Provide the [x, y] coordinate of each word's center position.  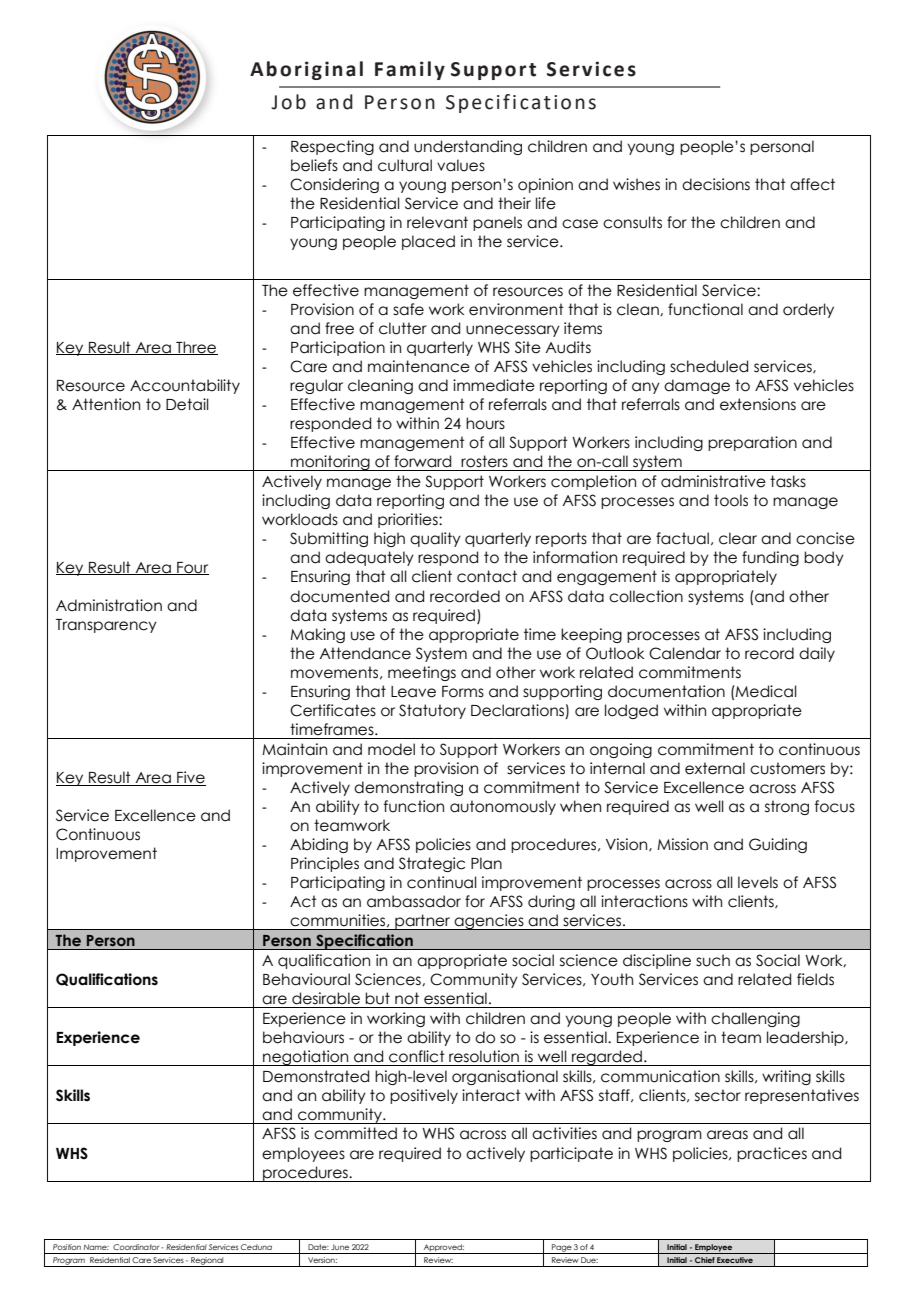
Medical [765, 691]
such [713, 960]
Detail [187, 404]
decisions [716, 184]
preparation [752, 443]
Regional [207, 1262]
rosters [484, 461]
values [461, 165]
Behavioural [306, 979]
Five [190, 778]
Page [561, 1249]
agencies [489, 922]
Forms [463, 692]
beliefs [314, 165]
